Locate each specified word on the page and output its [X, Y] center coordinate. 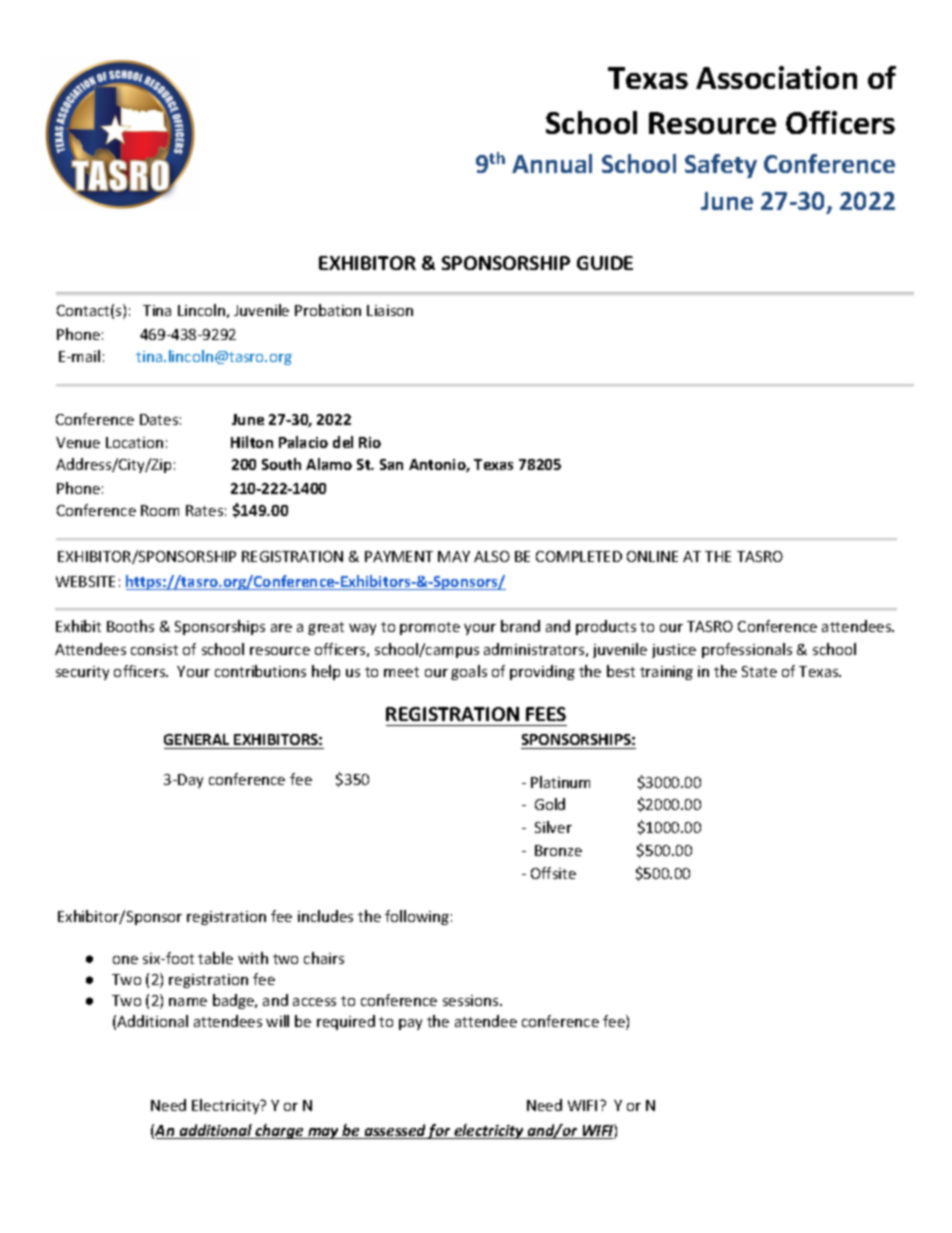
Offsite [553, 873]
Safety [721, 166]
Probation [328, 310]
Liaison [390, 310]
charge [280, 1131]
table [215, 958]
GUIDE [605, 263]
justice [674, 651]
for [440, 1131]
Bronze [558, 850]
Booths [130, 626]
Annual [552, 163]
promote [430, 628]
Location [134, 442]
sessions [472, 1000]
